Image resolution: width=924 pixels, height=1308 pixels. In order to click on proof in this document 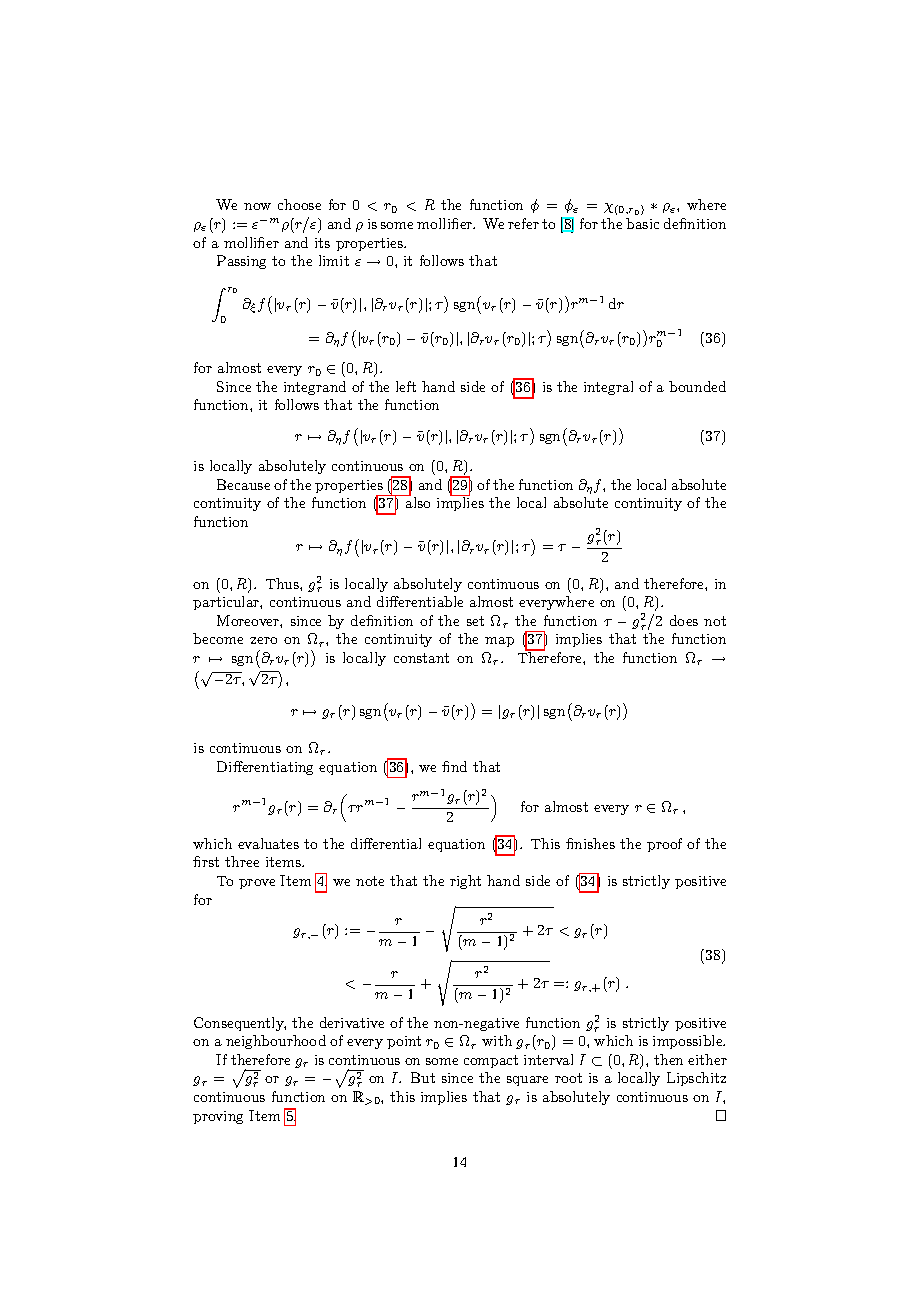, I will do `click(664, 845)`.
